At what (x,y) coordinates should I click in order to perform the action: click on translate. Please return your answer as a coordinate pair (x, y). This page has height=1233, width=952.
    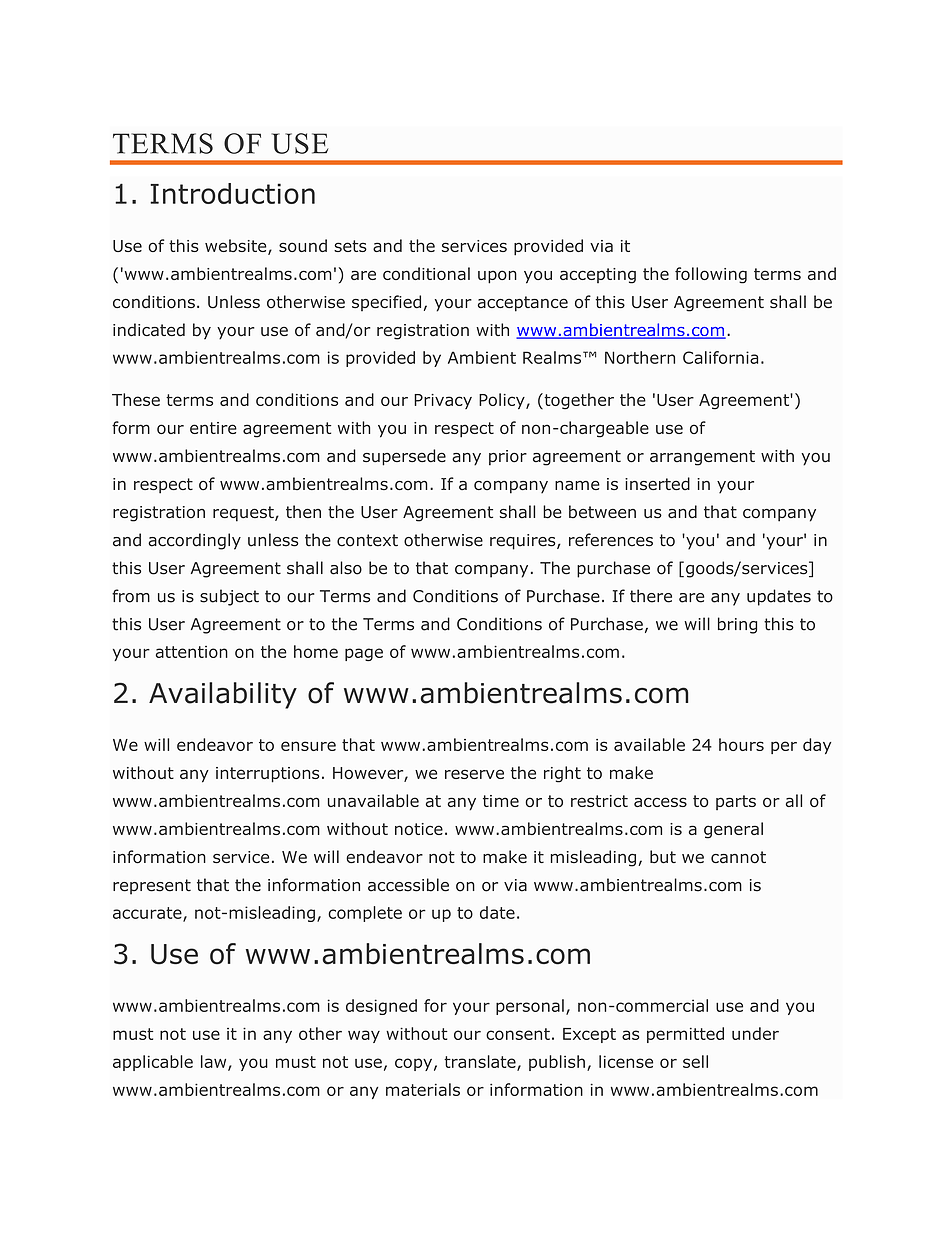
    Looking at the image, I should click on (481, 1063).
